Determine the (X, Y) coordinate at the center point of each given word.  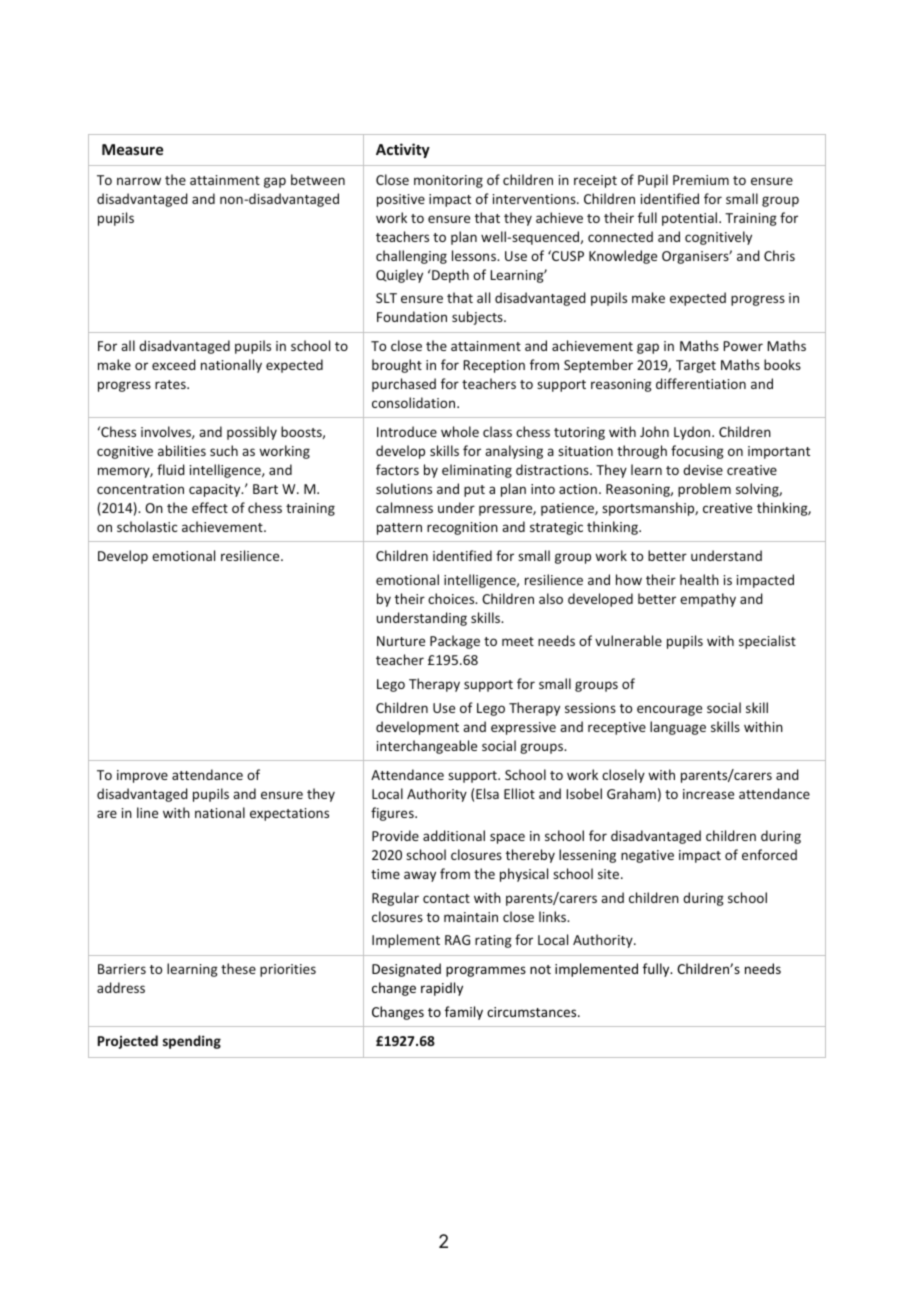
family (464, 1013)
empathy (708, 600)
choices (452, 598)
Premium (701, 180)
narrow (139, 181)
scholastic (147, 526)
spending (192, 1042)
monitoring (448, 181)
